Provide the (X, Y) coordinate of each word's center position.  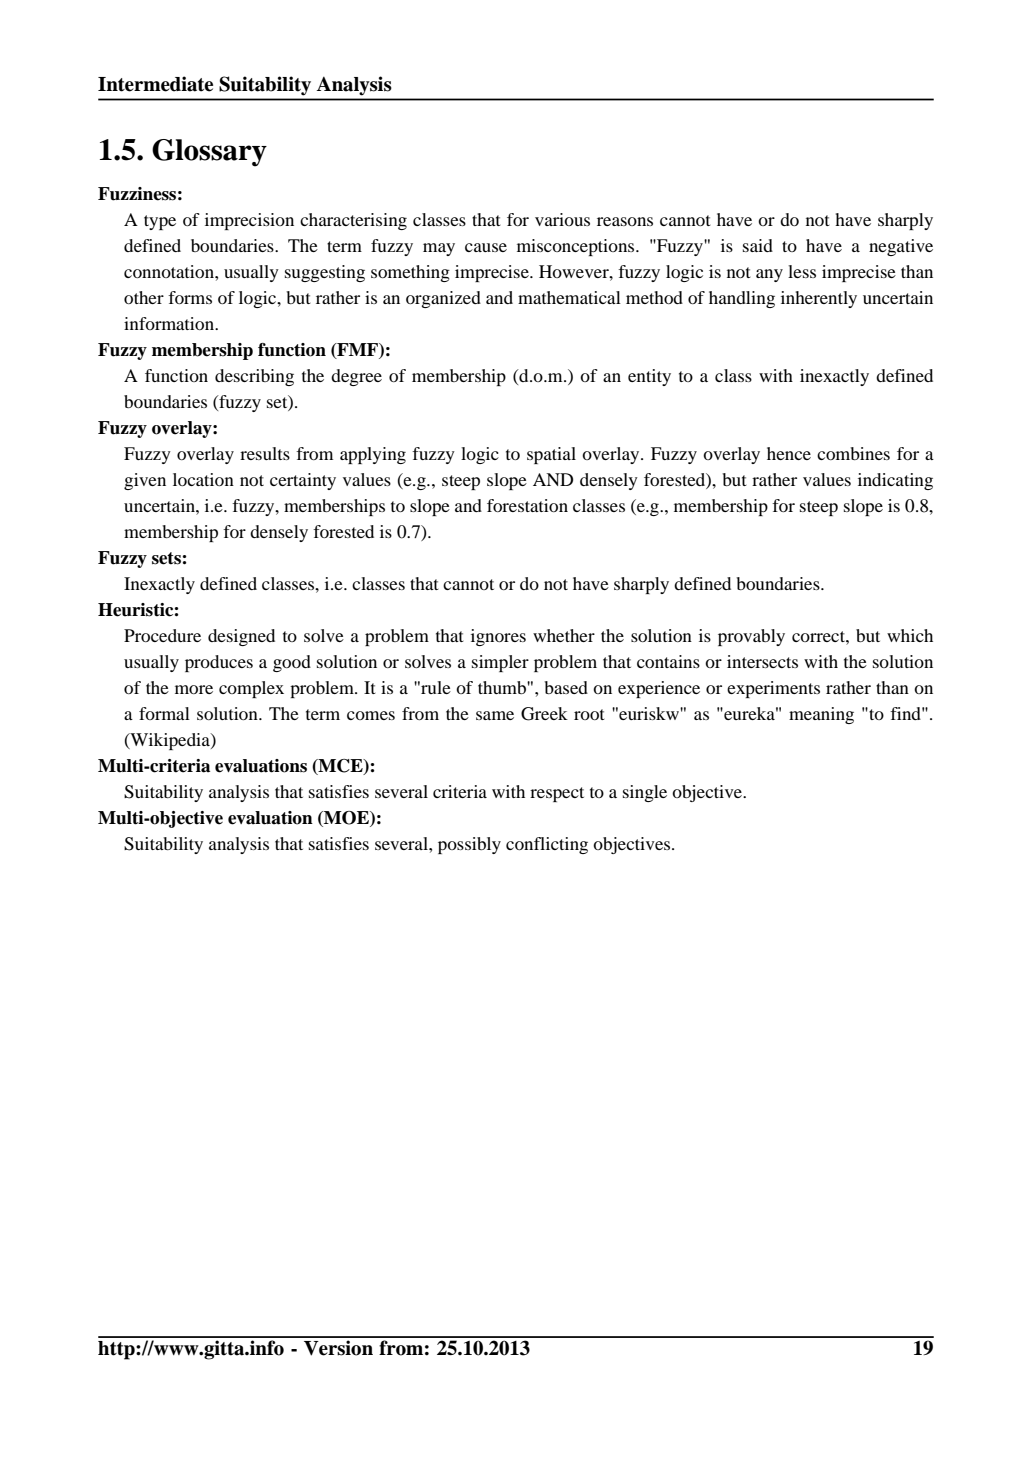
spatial (551, 455)
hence (789, 453)
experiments (773, 689)
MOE (346, 819)
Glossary (209, 153)
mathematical (569, 297)
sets (166, 558)
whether (564, 635)
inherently (819, 299)
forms (190, 297)
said (758, 245)
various (562, 219)
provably (751, 637)
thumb (503, 687)
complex (251, 689)
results (265, 453)
